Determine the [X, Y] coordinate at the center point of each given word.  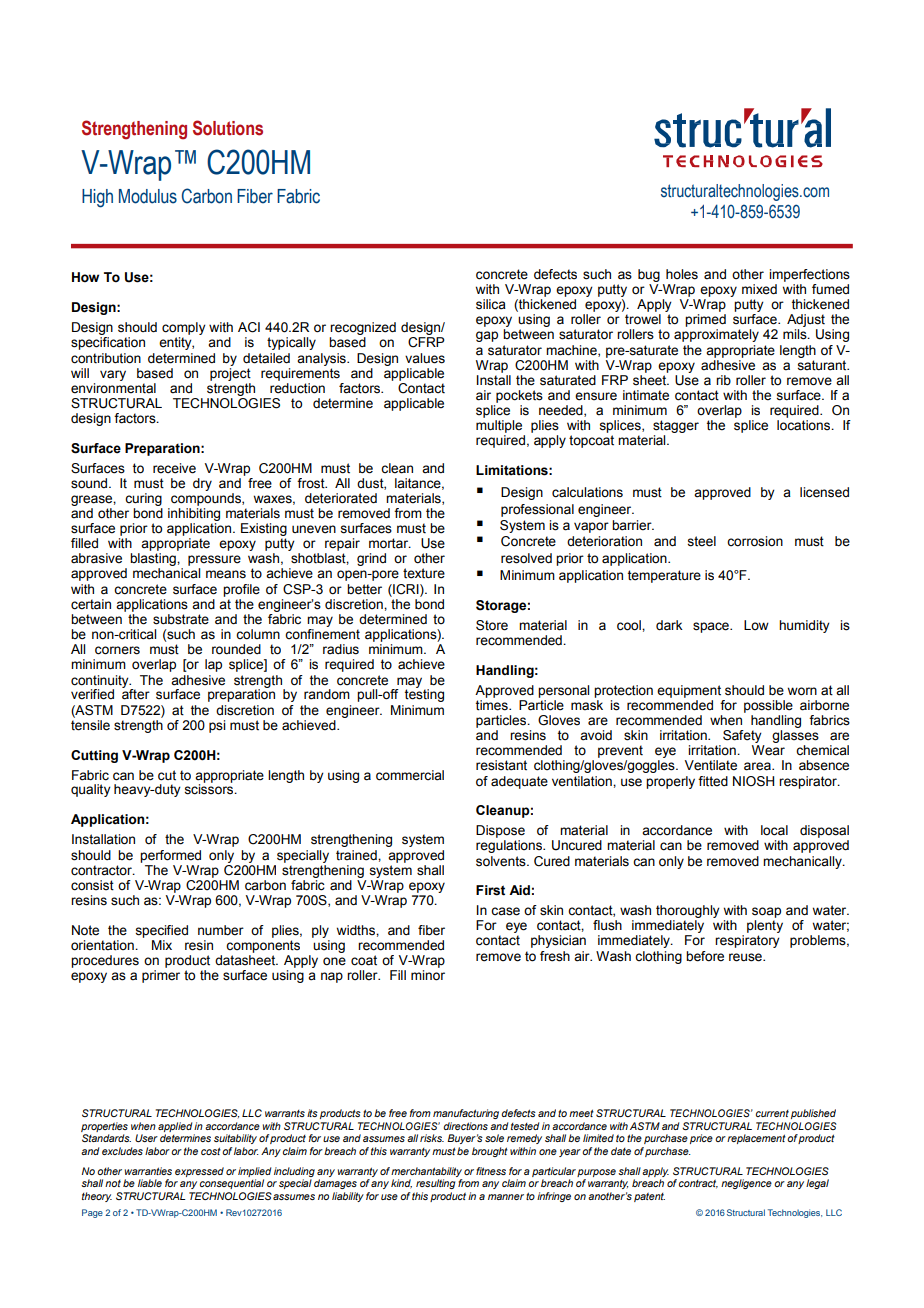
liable [150, 1183]
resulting [435, 1184]
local [774, 830]
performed [170, 856]
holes [682, 274]
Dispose [500, 831]
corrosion [755, 541]
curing [143, 499]
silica [491, 304]
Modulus [148, 196]
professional [537, 510]
